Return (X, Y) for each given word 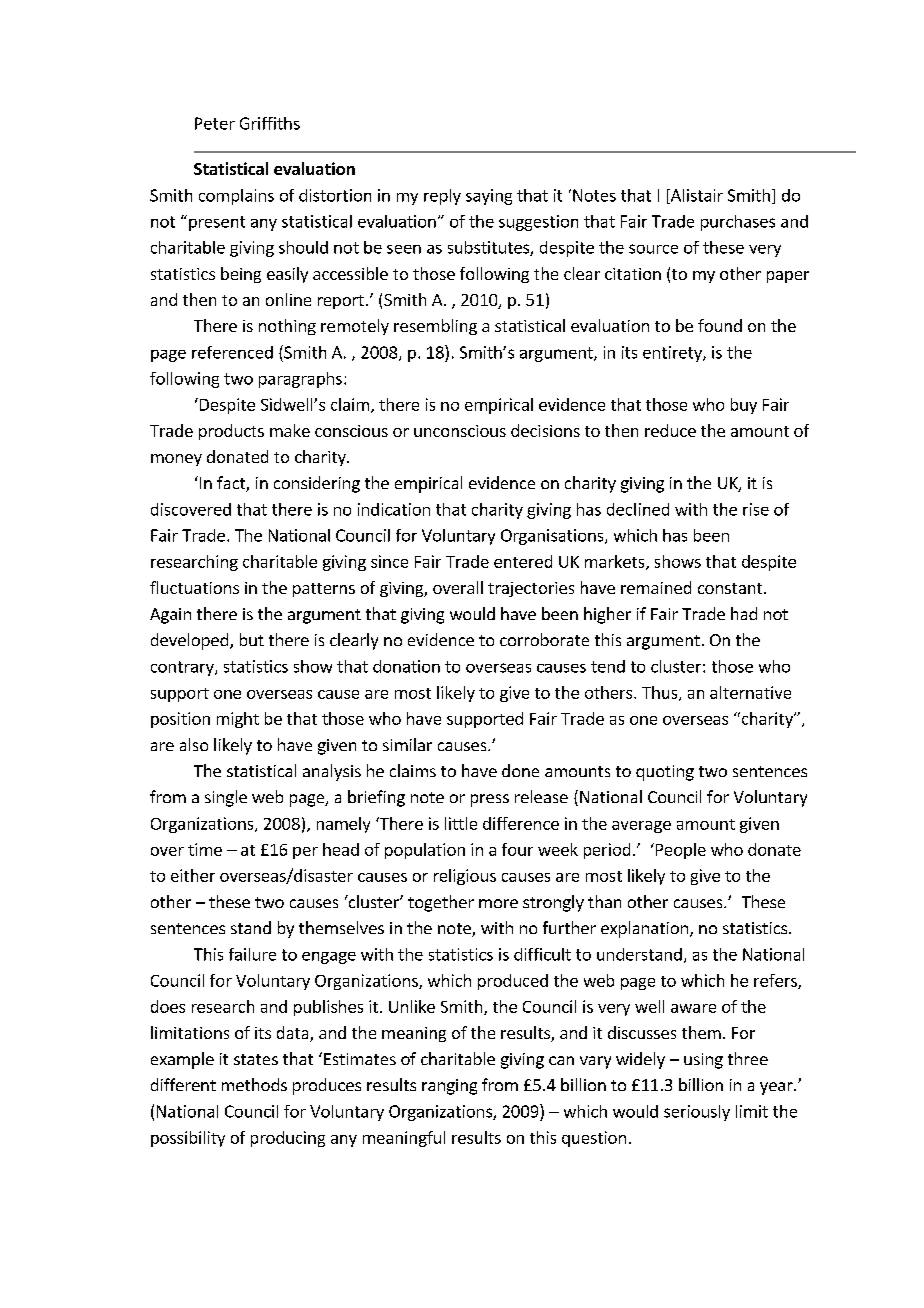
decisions (545, 430)
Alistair (695, 196)
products (231, 432)
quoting (665, 773)
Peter (215, 123)
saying (489, 197)
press (490, 800)
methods (254, 1084)
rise (756, 509)
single (226, 798)
